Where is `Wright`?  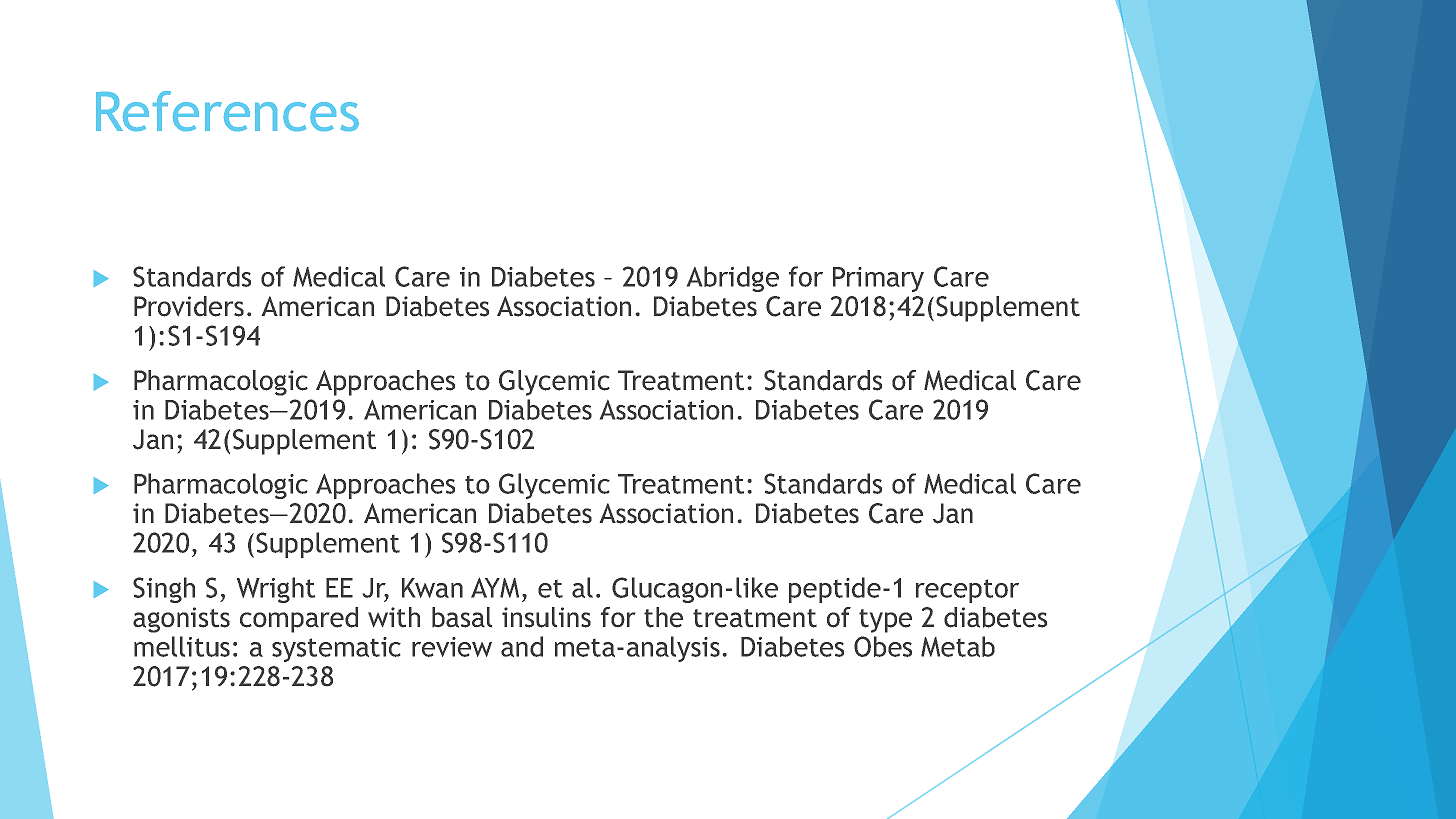
Wright is located at coordinates (276, 590).
